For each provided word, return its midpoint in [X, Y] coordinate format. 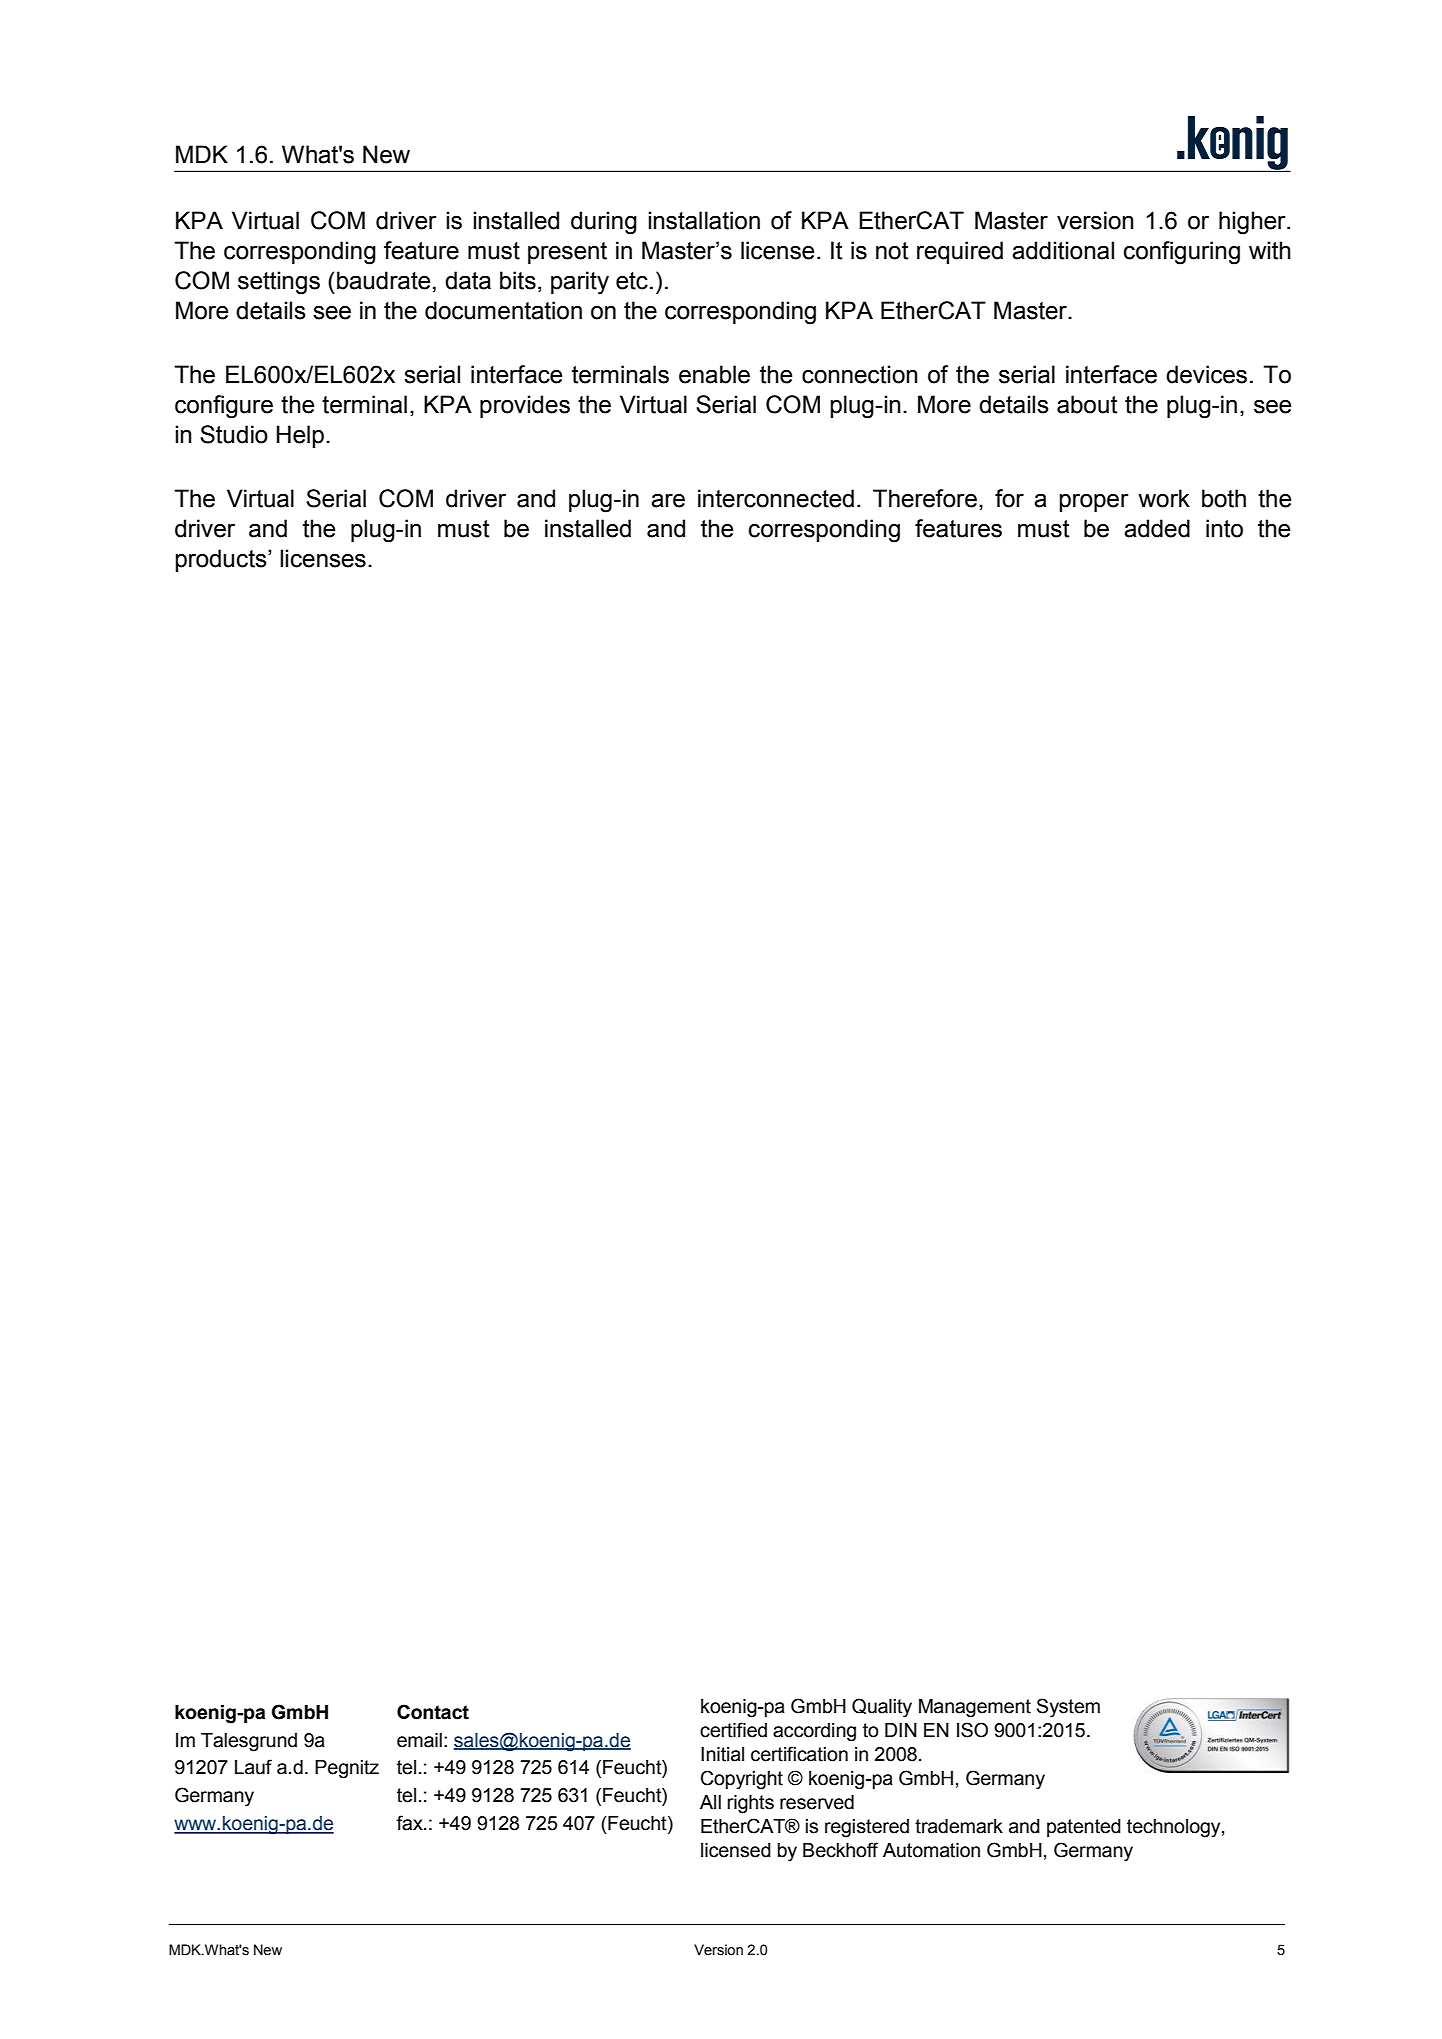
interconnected [776, 498]
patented [1084, 1828]
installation [704, 220]
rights [750, 1804]
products [222, 560]
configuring [1182, 253]
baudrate [383, 280]
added [1157, 528]
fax [410, 1823]
